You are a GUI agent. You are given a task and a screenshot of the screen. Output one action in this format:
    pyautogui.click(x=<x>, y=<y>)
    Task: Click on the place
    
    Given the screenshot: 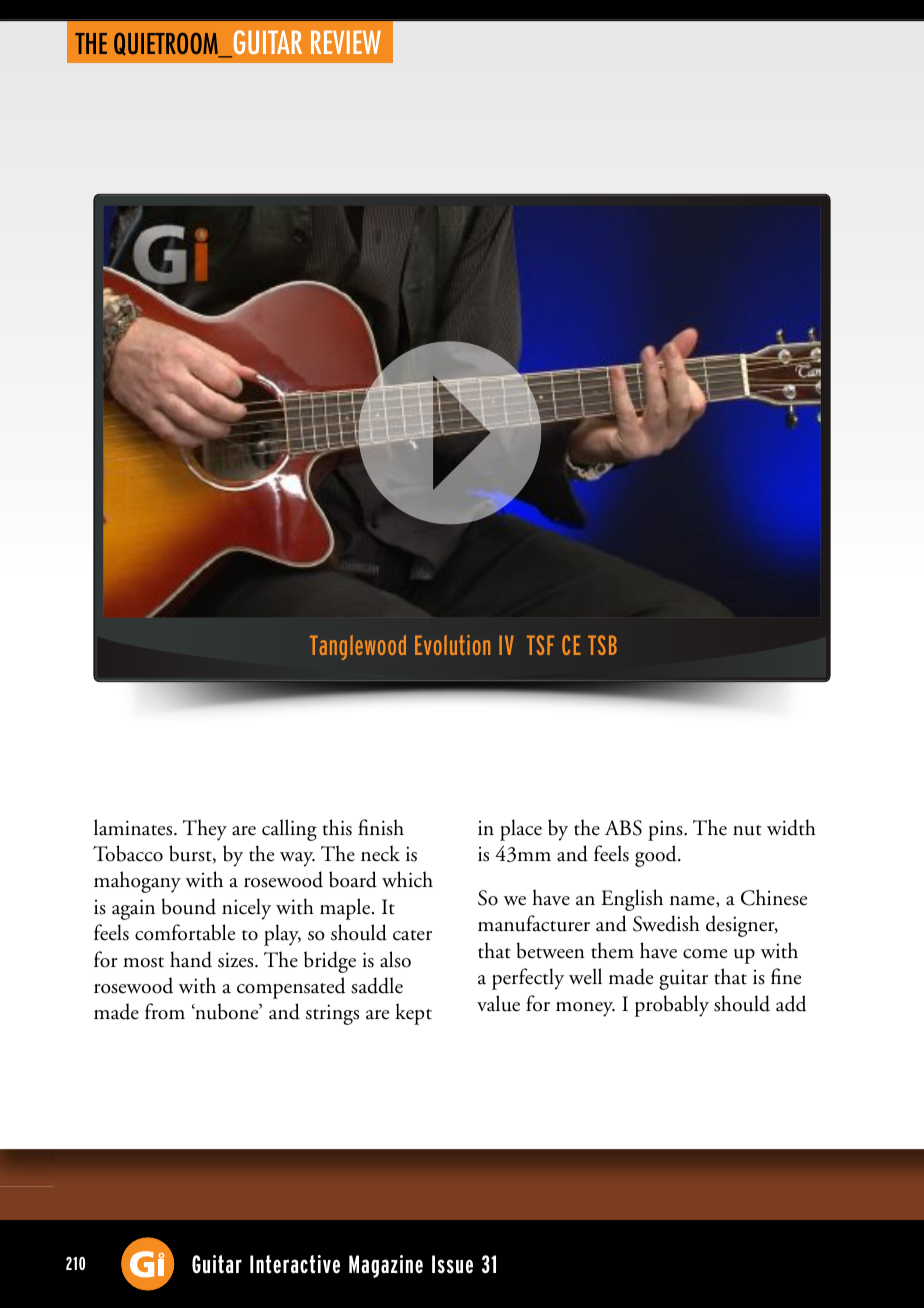 What is the action you would take?
    pyautogui.click(x=521, y=830)
